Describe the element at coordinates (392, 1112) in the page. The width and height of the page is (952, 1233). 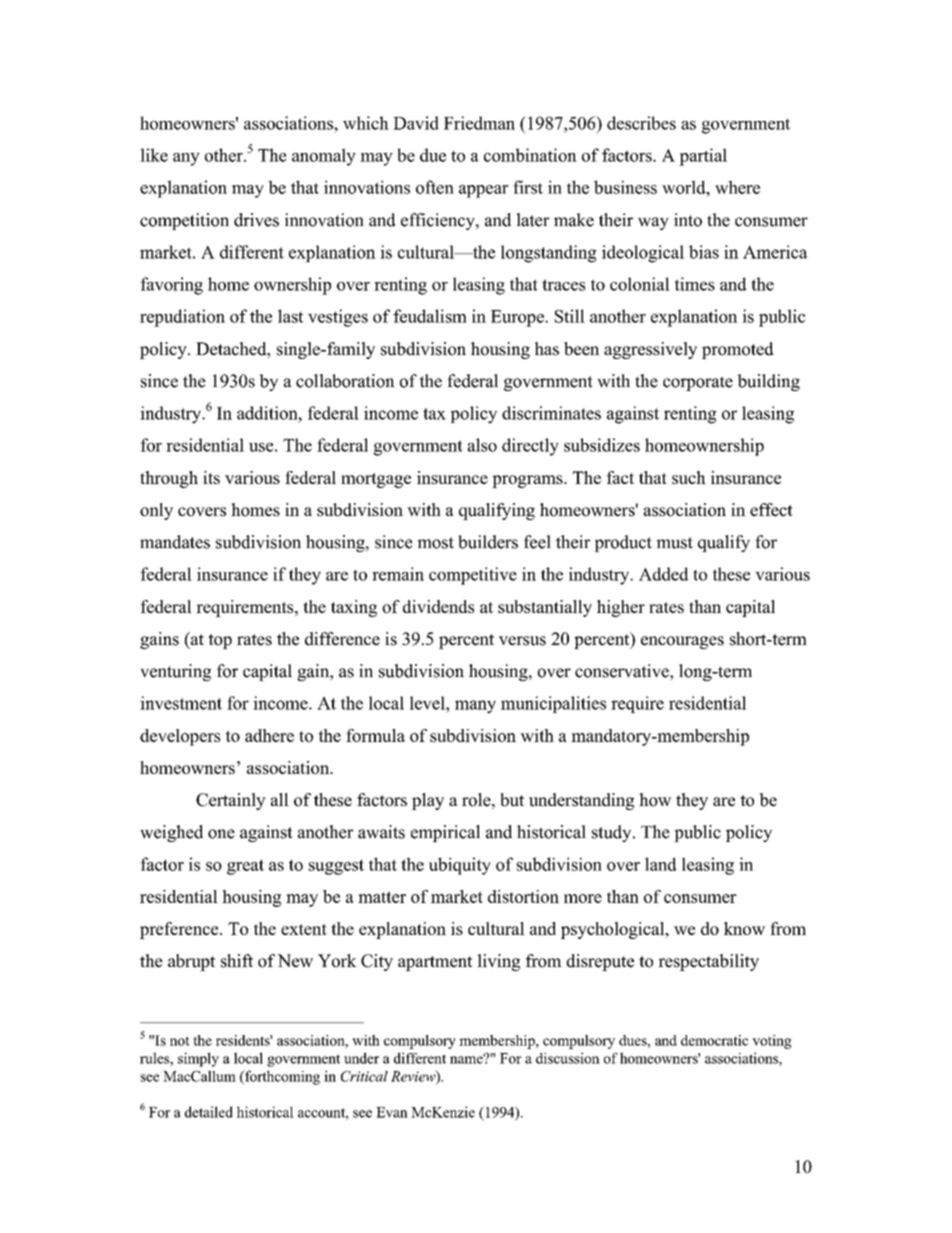
I see `Evan` at that location.
